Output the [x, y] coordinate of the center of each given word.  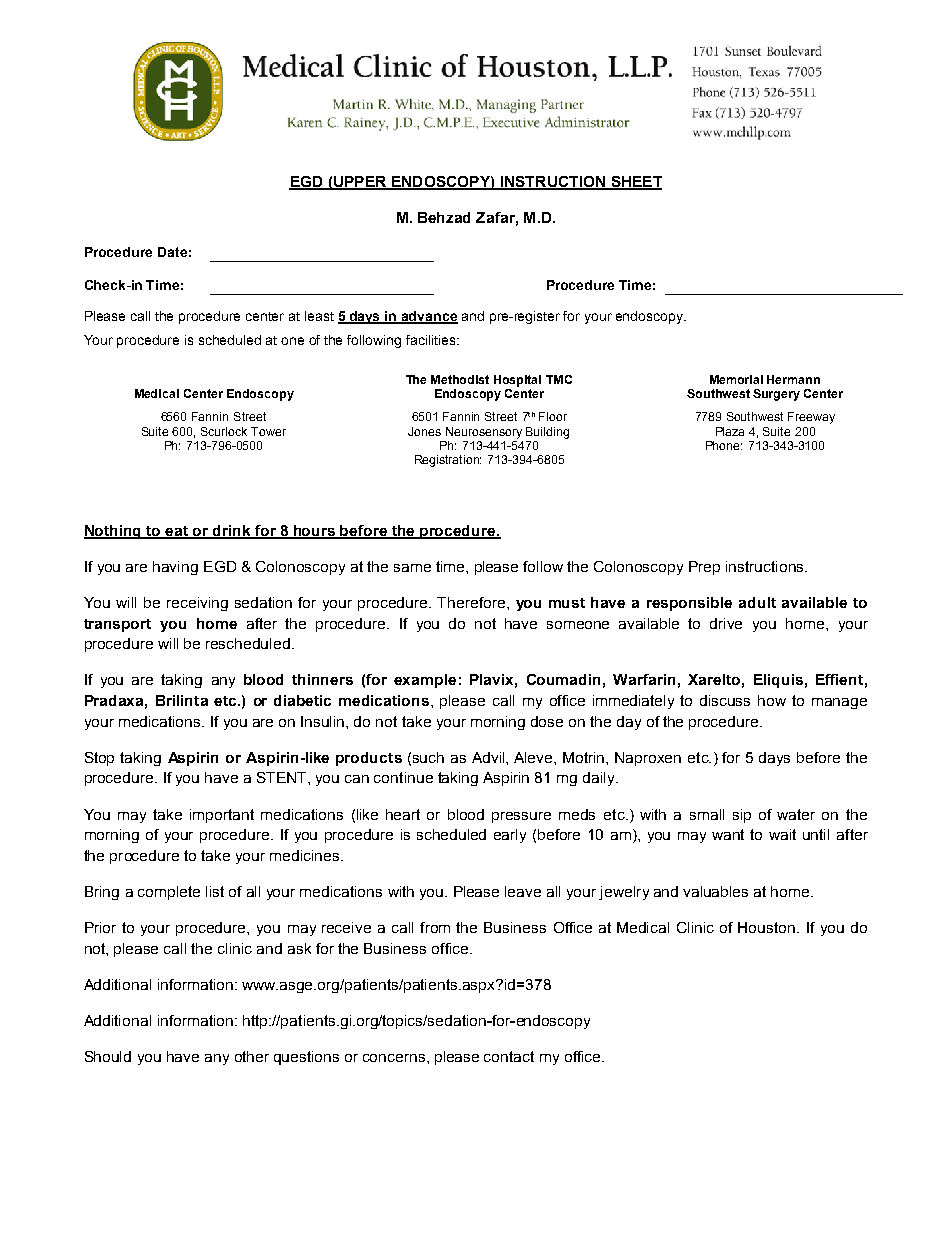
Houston [766, 927]
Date [172, 252]
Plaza [730, 431]
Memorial [736, 379]
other [252, 1056]
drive [726, 623]
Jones [424, 431]
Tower [268, 431]
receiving [197, 604]
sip [742, 816]
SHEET [635, 182]
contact [509, 1056]
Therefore [472, 602]
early [510, 836]
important [222, 816]
